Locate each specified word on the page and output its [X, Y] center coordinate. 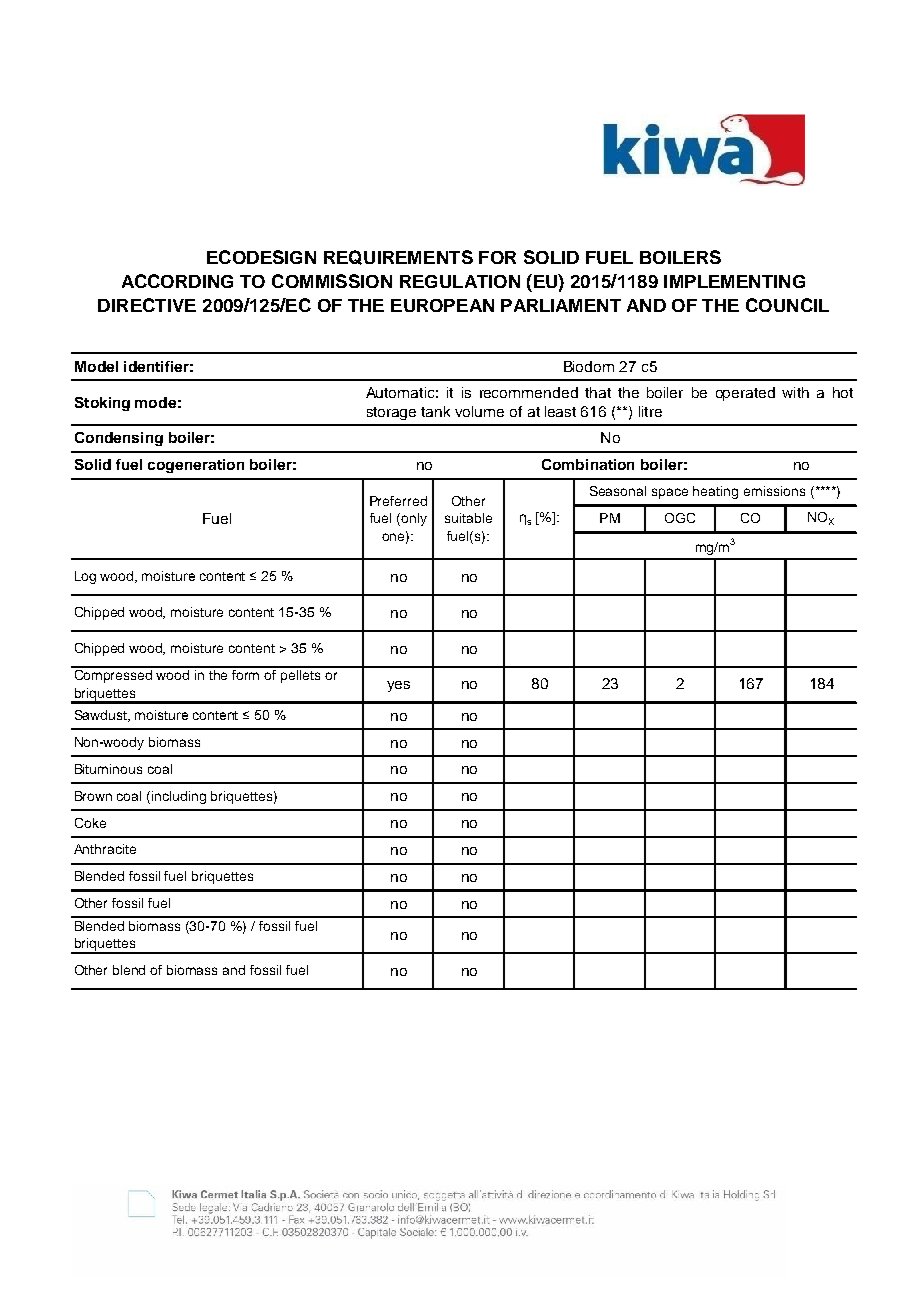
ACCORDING [177, 281]
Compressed [113, 675]
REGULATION [460, 281]
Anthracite [105, 849]
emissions [774, 491]
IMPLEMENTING [734, 281]
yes [398, 686]
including [179, 797]
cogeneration [196, 466]
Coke [90, 823]
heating [715, 492]
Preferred [398, 501]
